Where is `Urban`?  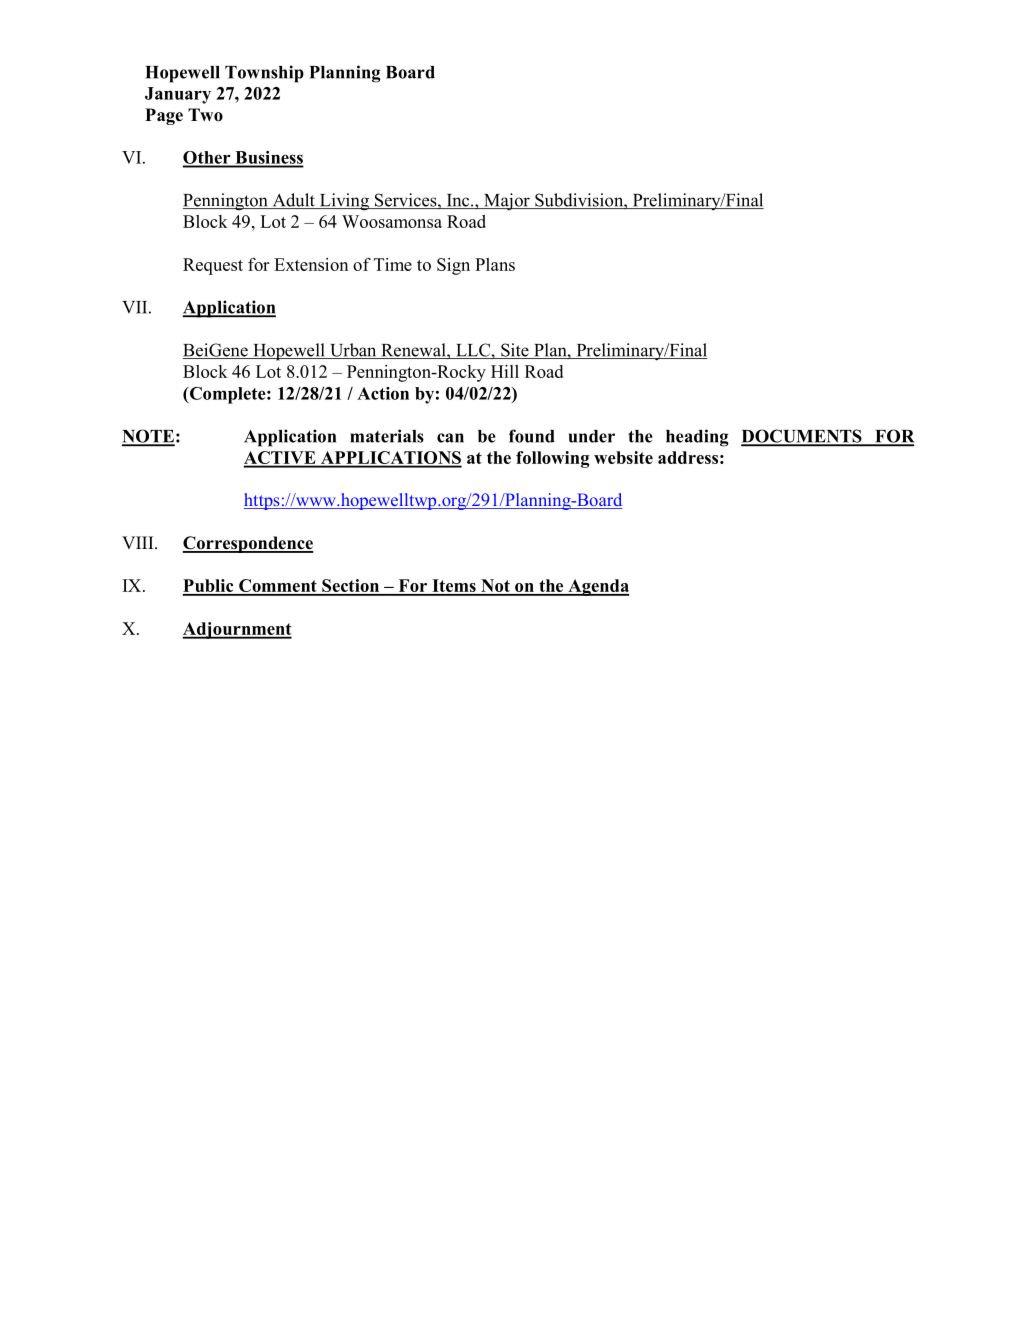
Urban is located at coordinates (353, 351).
